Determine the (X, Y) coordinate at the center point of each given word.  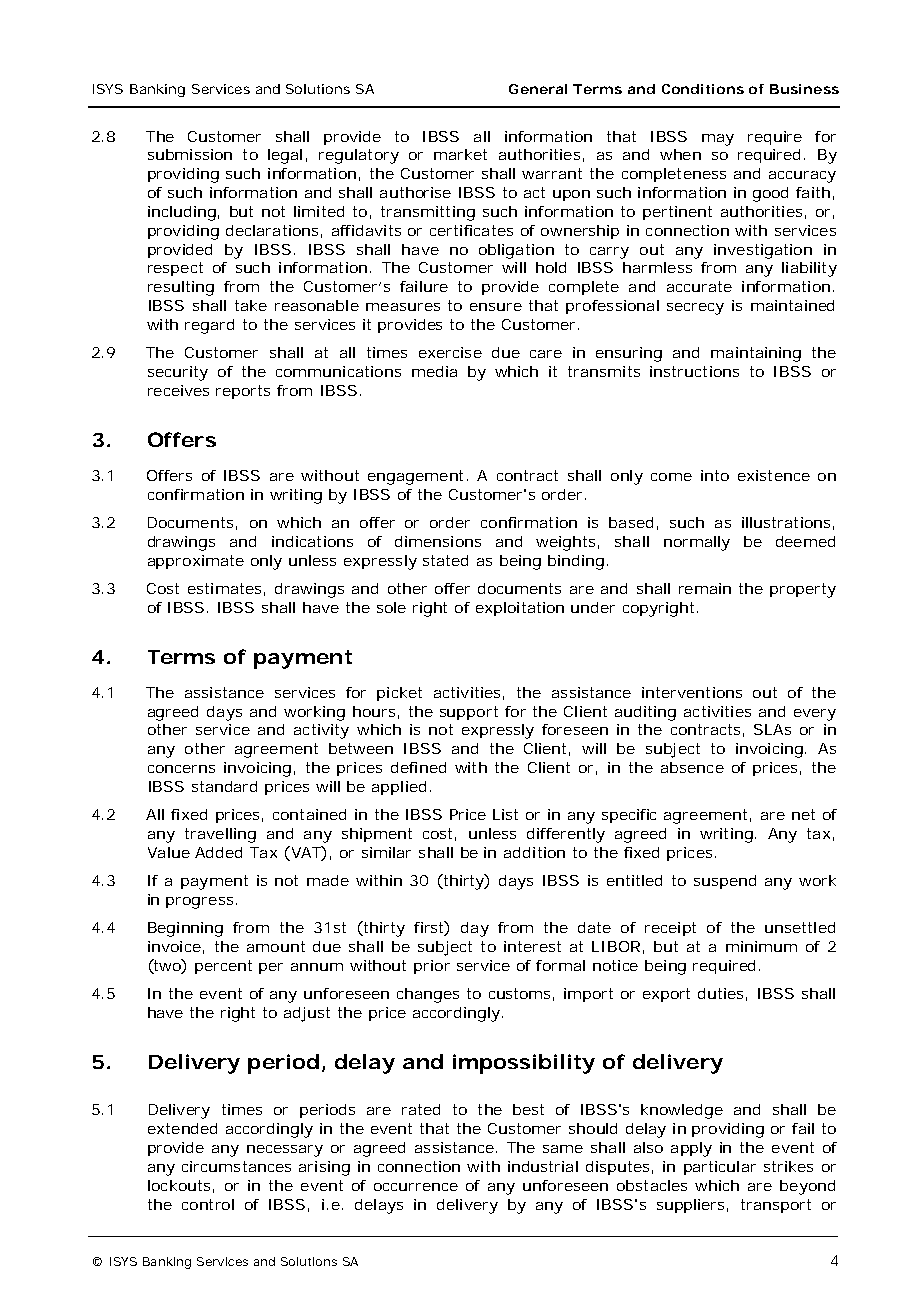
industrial (543, 1166)
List (505, 814)
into (715, 475)
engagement (415, 477)
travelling (220, 835)
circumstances (236, 1166)
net (803, 814)
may (718, 140)
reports (243, 392)
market (460, 154)
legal (285, 156)
